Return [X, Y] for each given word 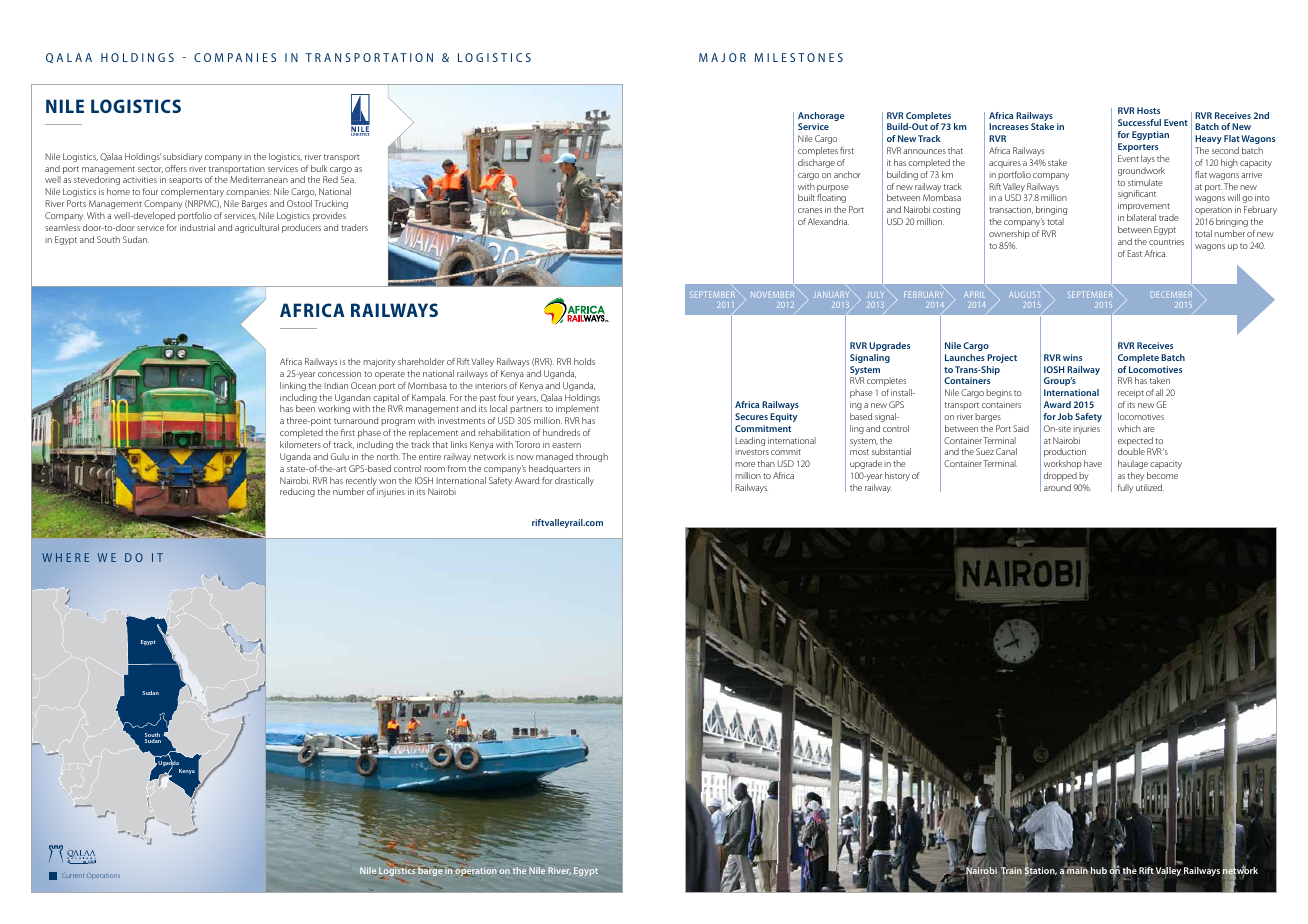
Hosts [1148, 110]
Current [73, 876]
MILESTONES [798, 57]
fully [1125, 488]
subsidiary [182, 157]
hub [1098, 870]
